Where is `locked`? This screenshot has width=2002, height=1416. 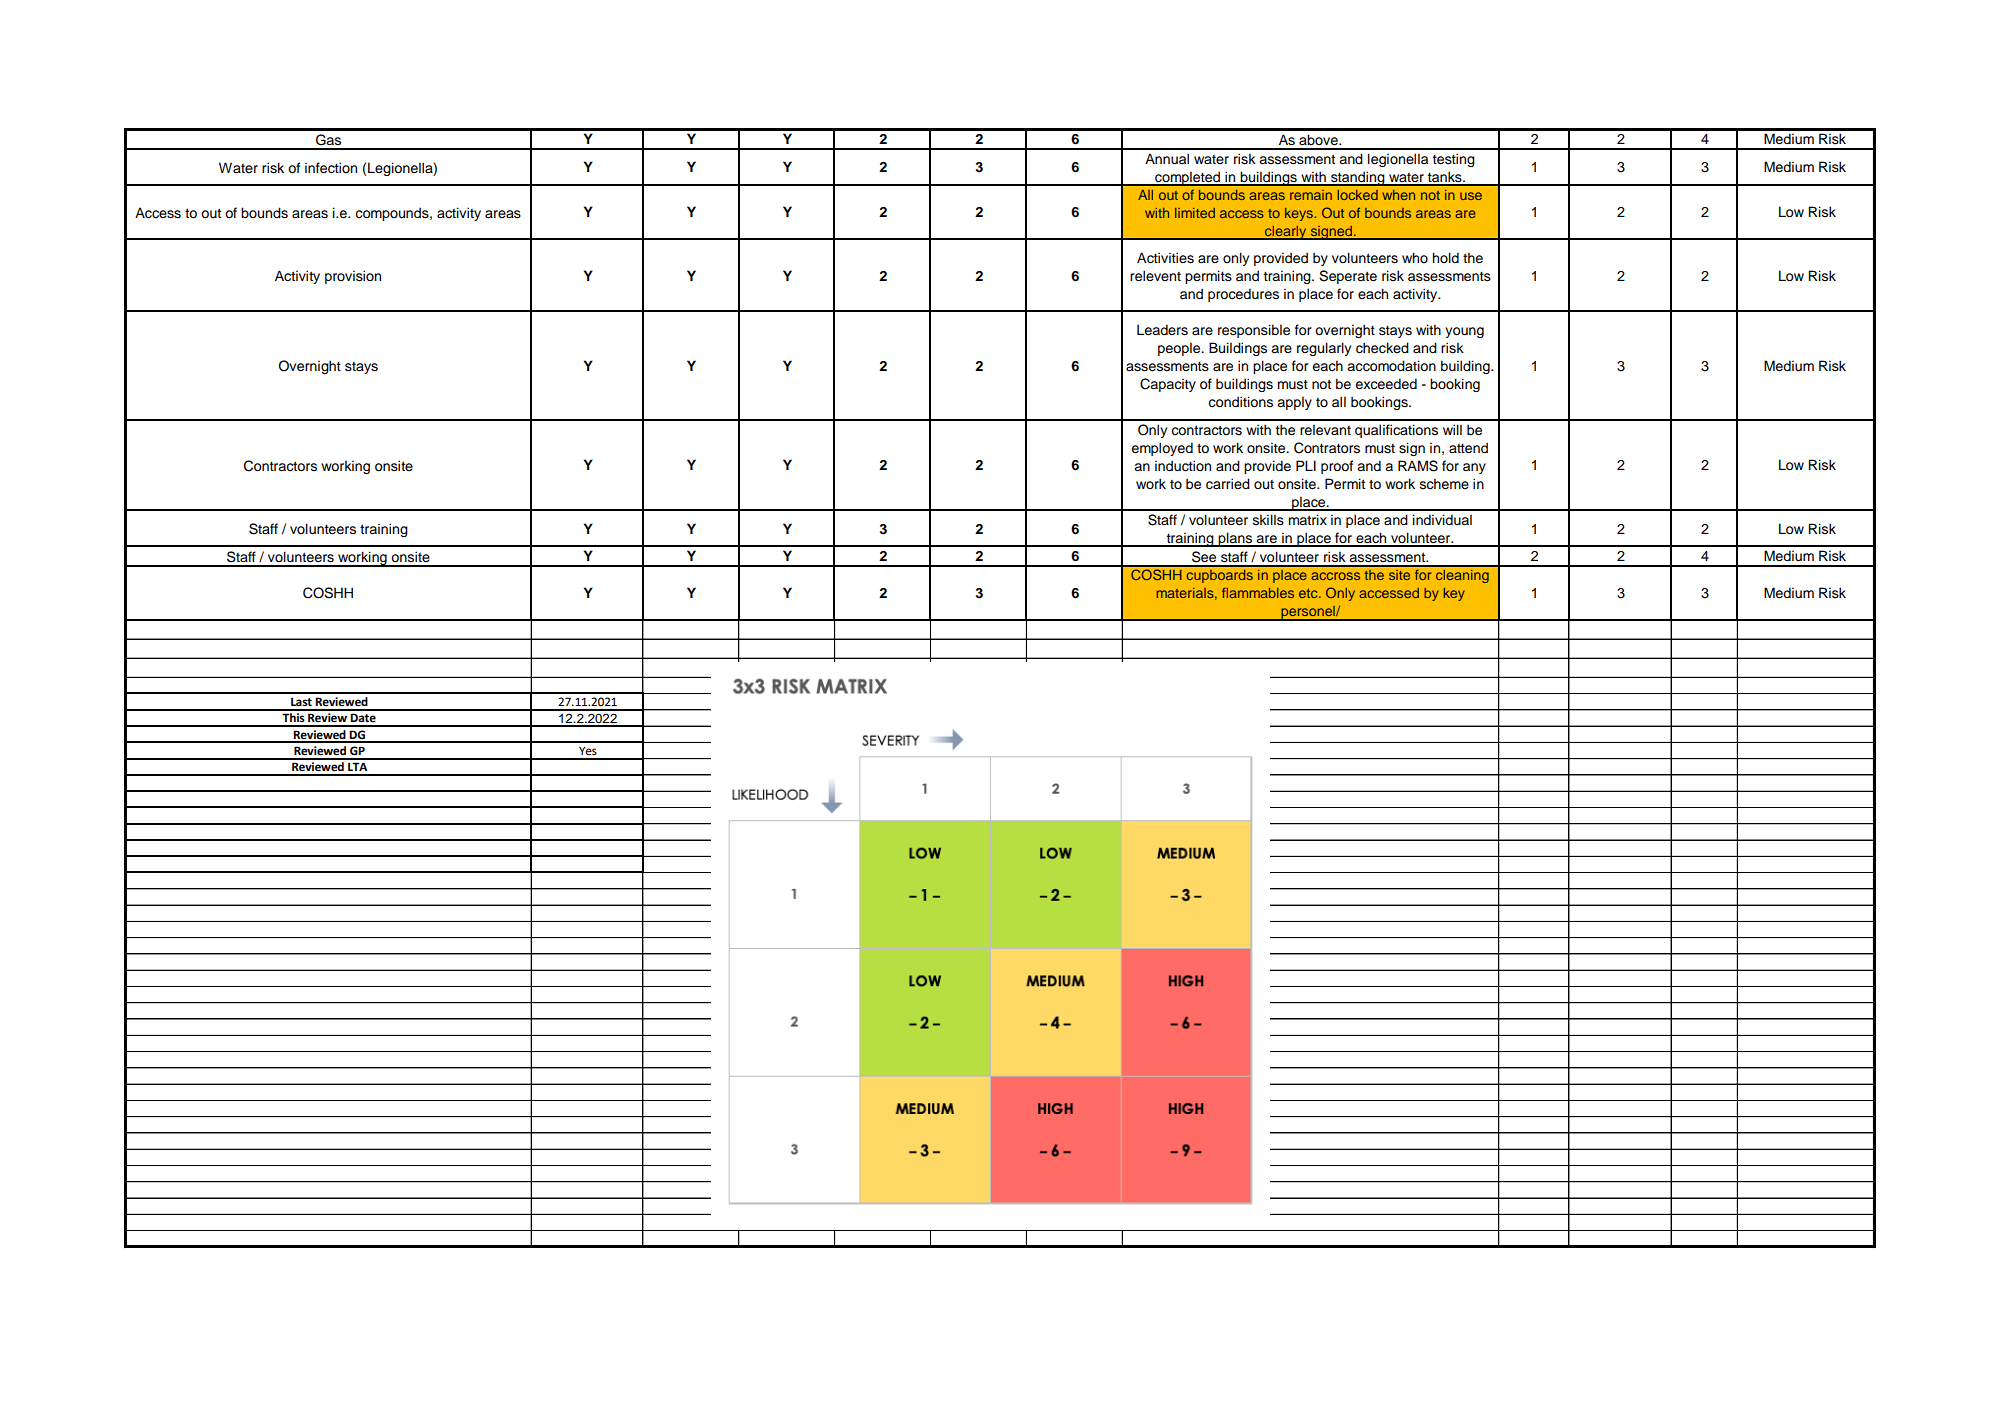 locked is located at coordinates (1358, 195).
